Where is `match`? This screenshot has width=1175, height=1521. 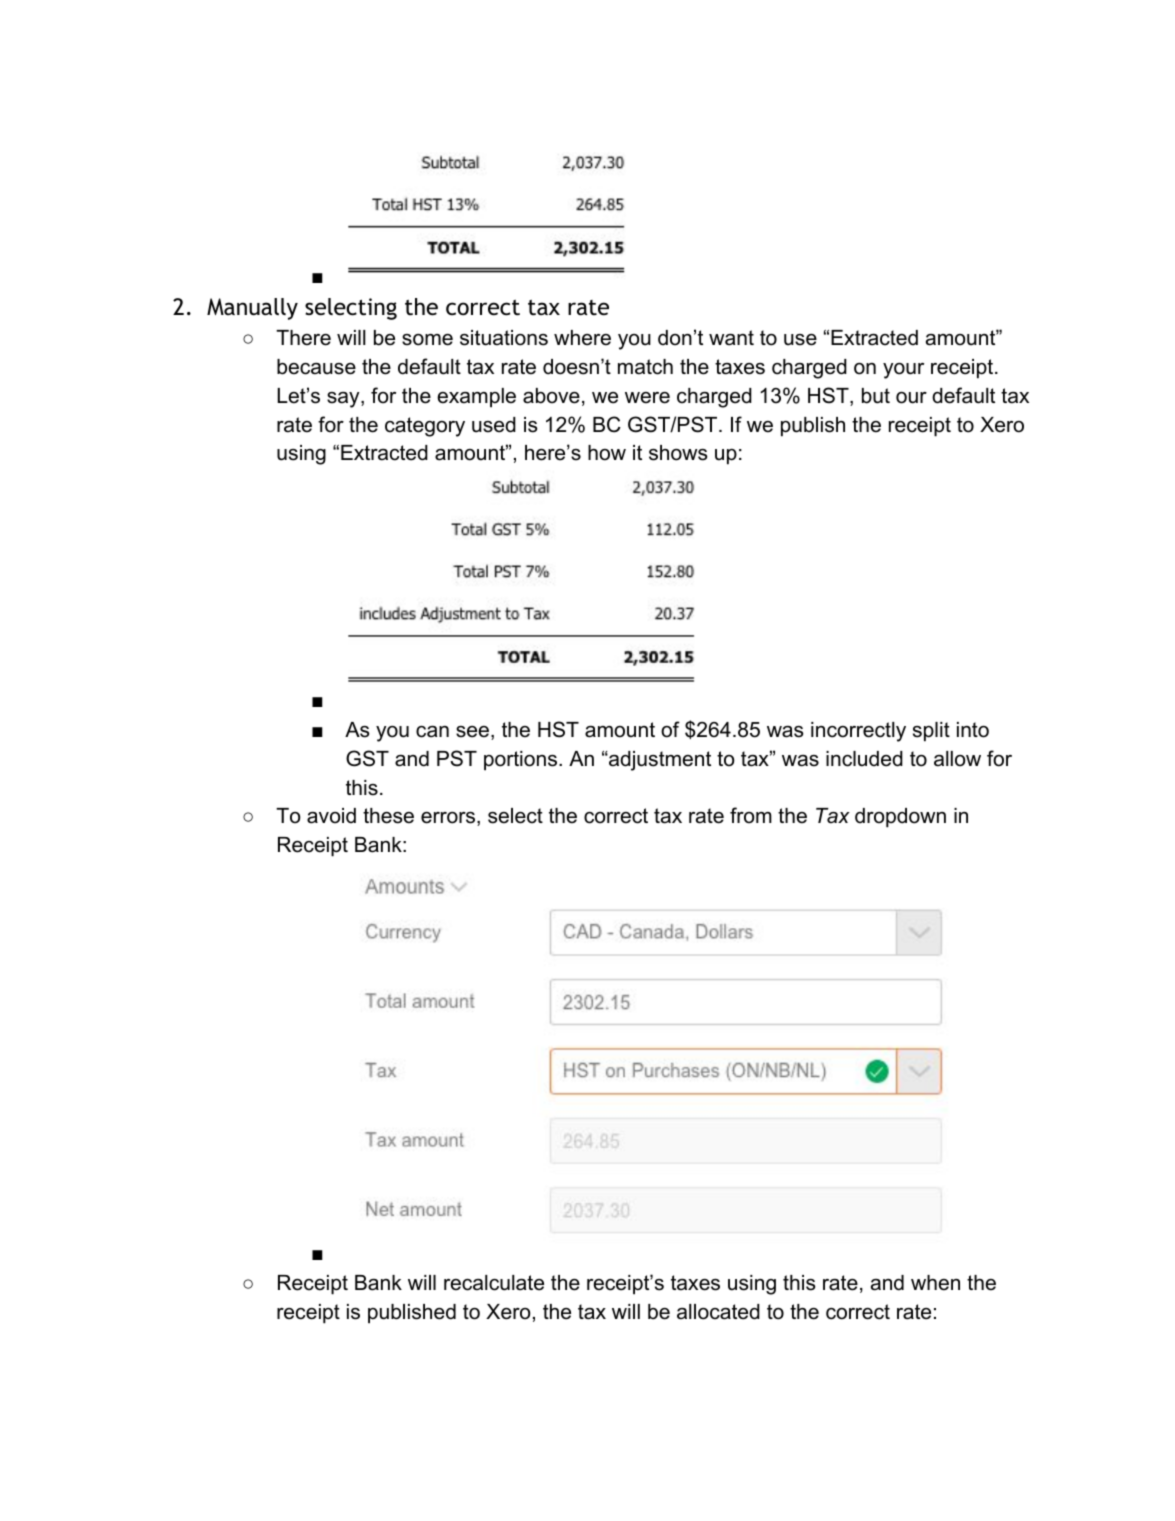
match is located at coordinates (645, 367).
